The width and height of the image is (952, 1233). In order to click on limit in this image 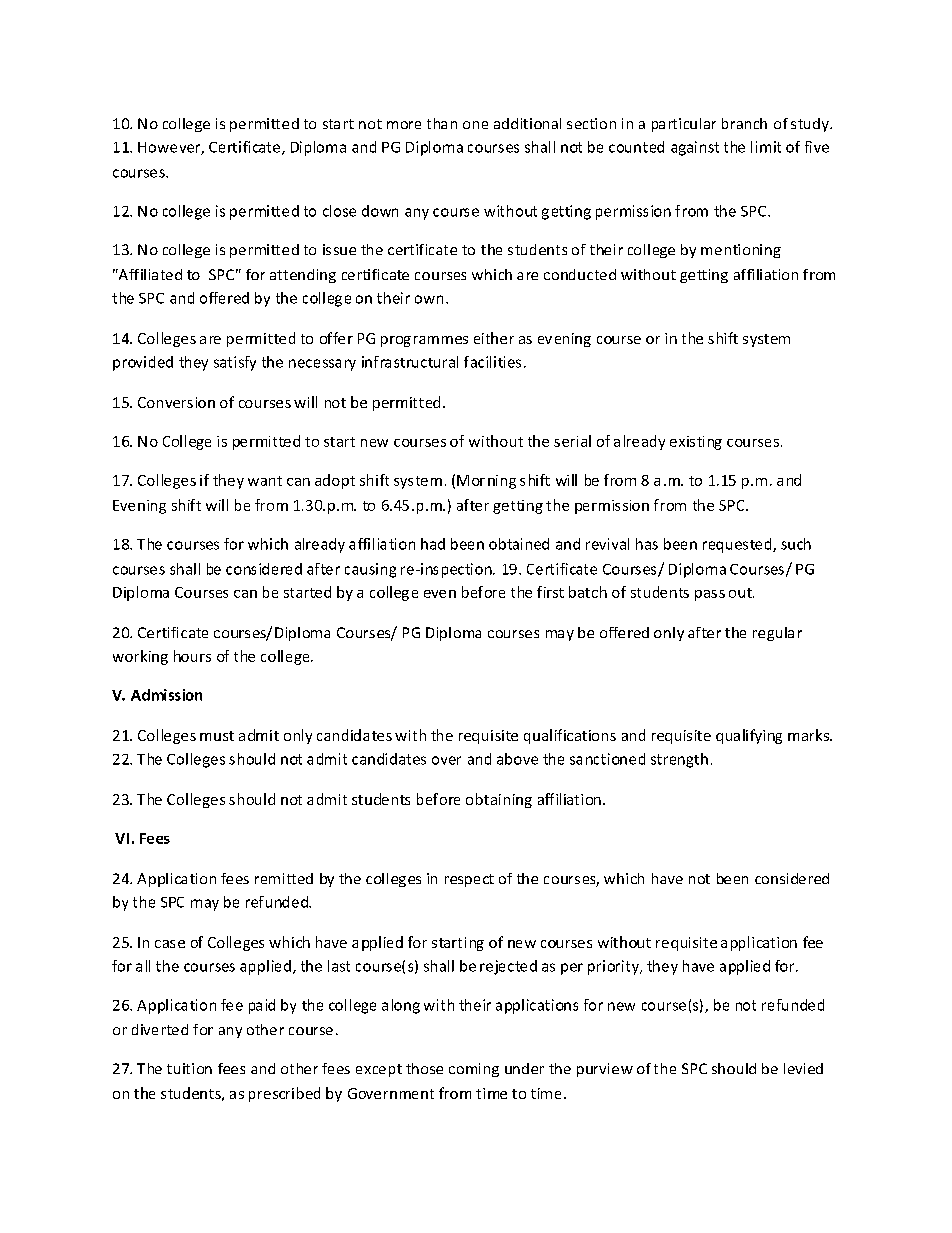, I will do `click(766, 147)`.
